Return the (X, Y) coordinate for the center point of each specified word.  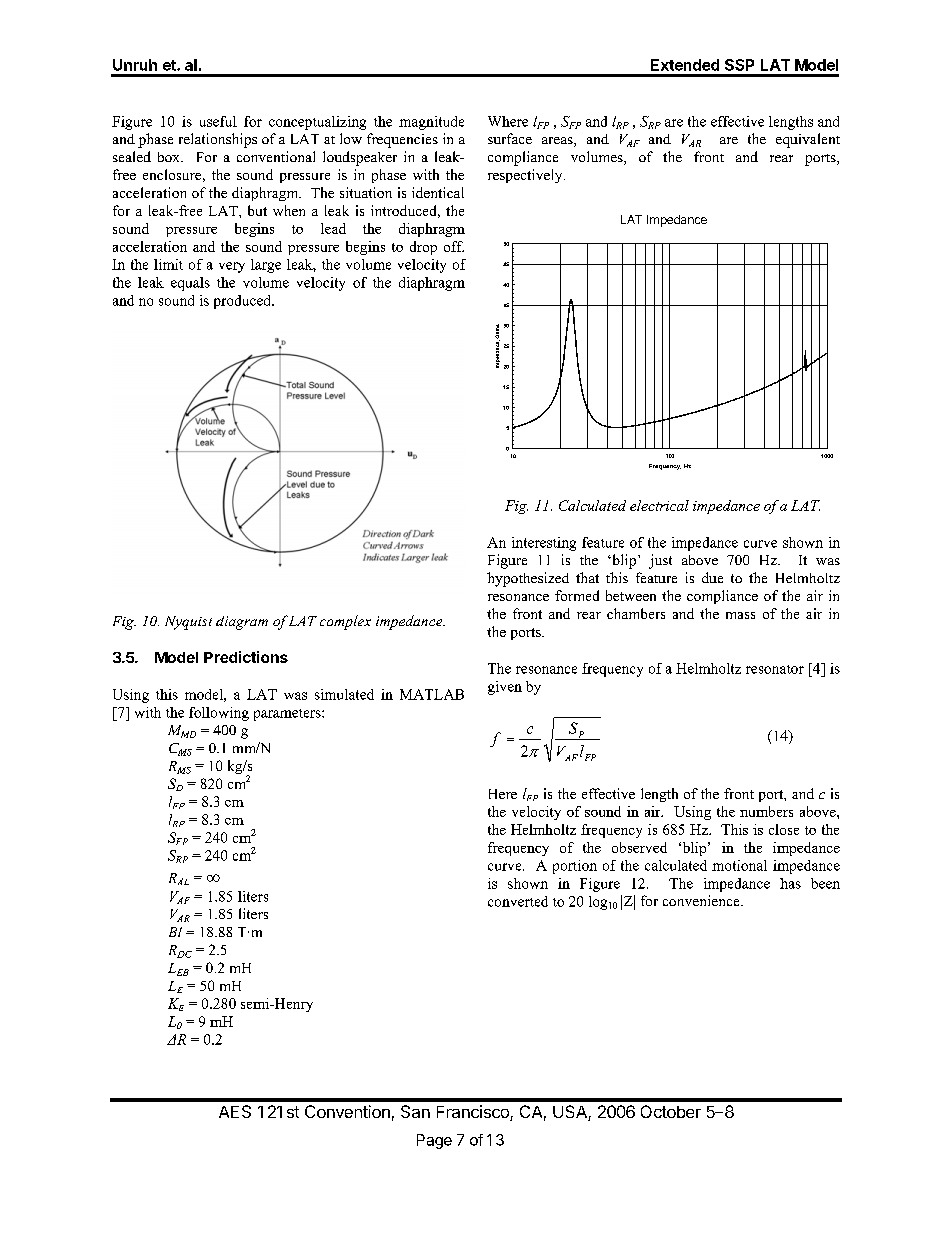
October (671, 1111)
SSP (739, 65)
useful (218, 121)
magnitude (431, 123)
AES (235, 1111)
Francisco (474, 1113)
